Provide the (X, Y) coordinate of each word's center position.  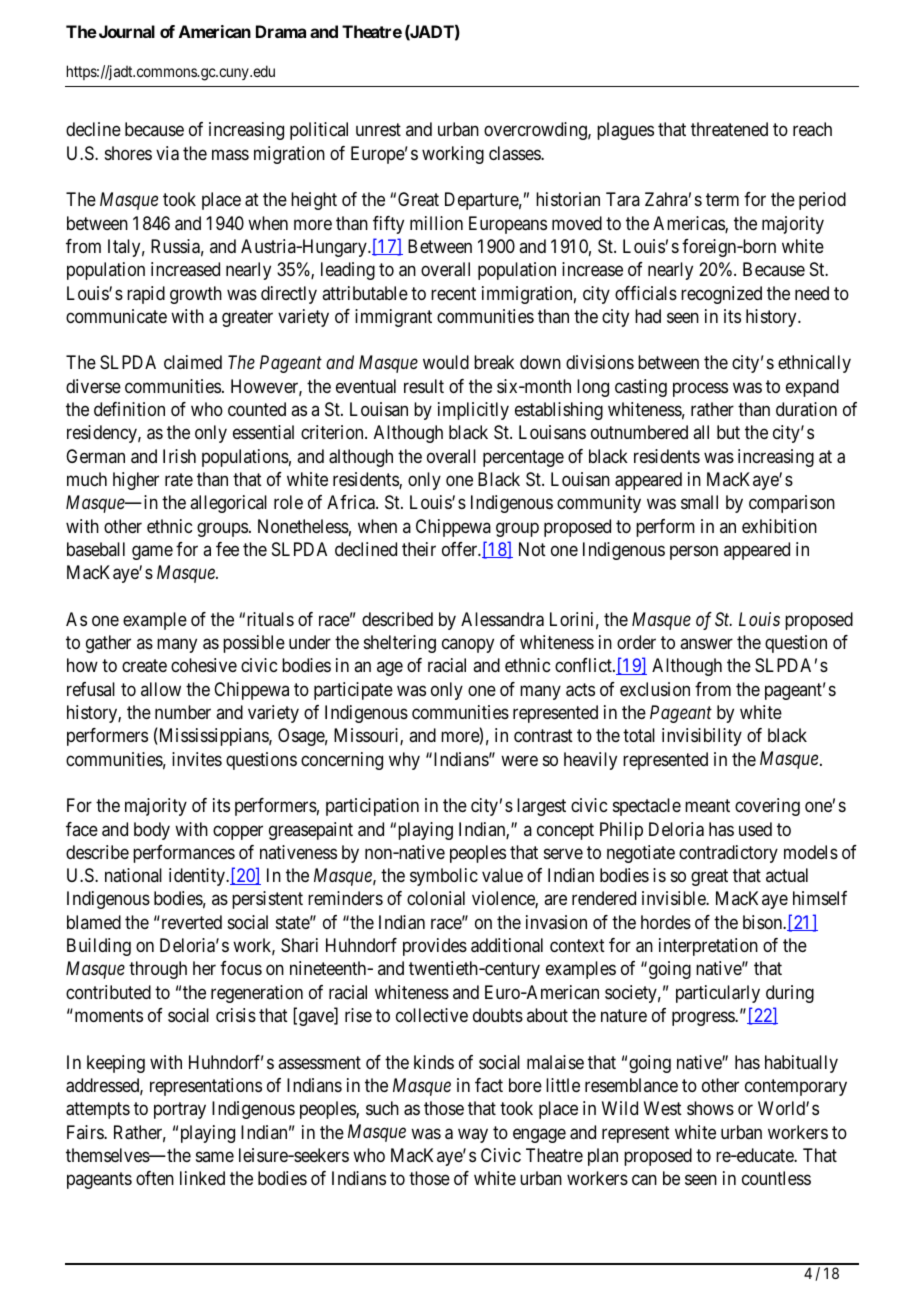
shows (710, 1108)
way (473, 1135)
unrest (378, 130)
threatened (729, 129)
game (152, 552)
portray (180, 1110)
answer (706, 644)
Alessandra (502, 619)
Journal (125, 31)
